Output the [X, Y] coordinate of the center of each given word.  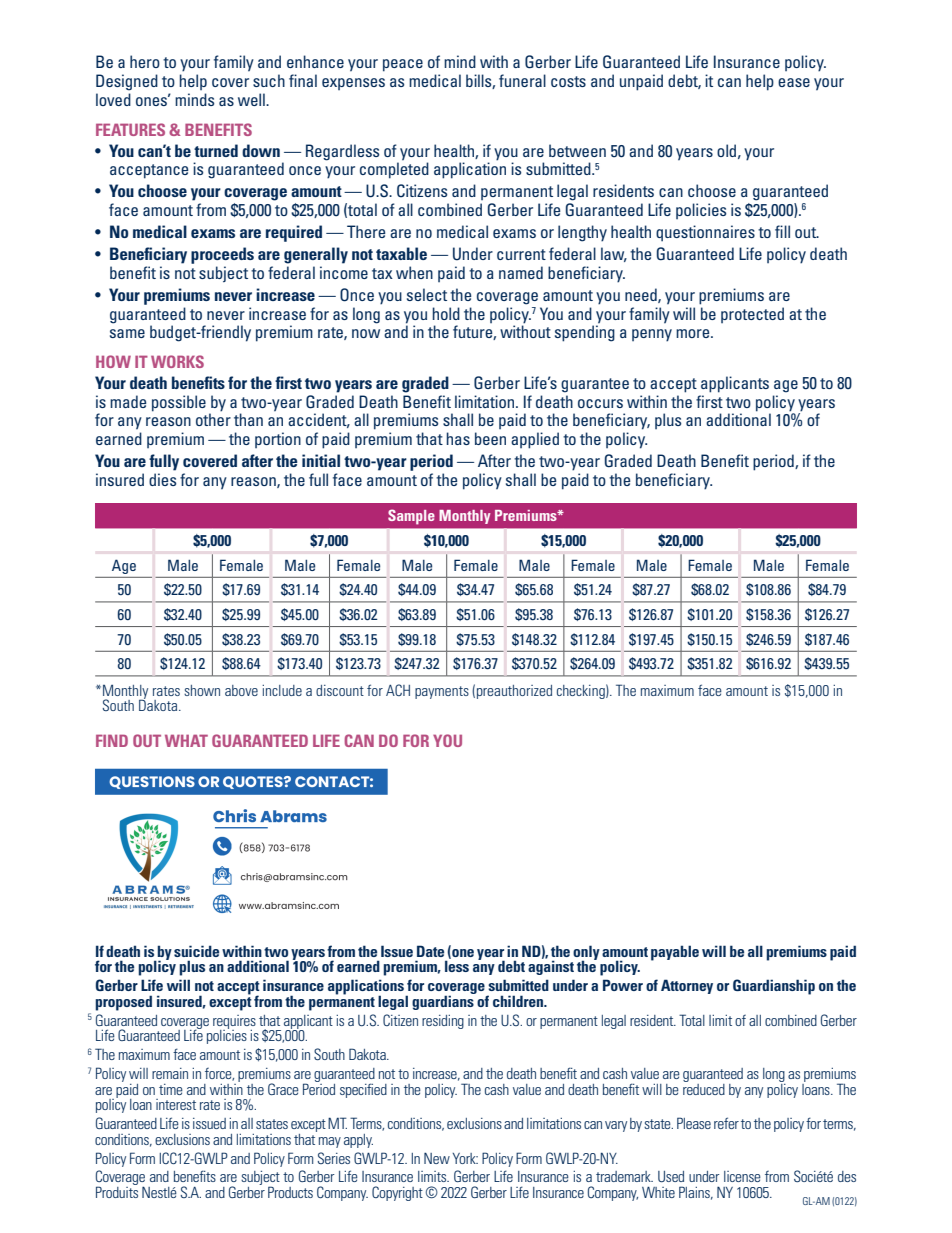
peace [403, 65]
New [437, 1158]
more [694, 333]
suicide [196, 951]
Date [430, 951]
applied [535, 440]
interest [176, 1104]
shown [202, 690]
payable [675, 953]
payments [442, 692]
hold [446, 313]
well [252, 99]
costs [568, 81]
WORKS [177, 361]
